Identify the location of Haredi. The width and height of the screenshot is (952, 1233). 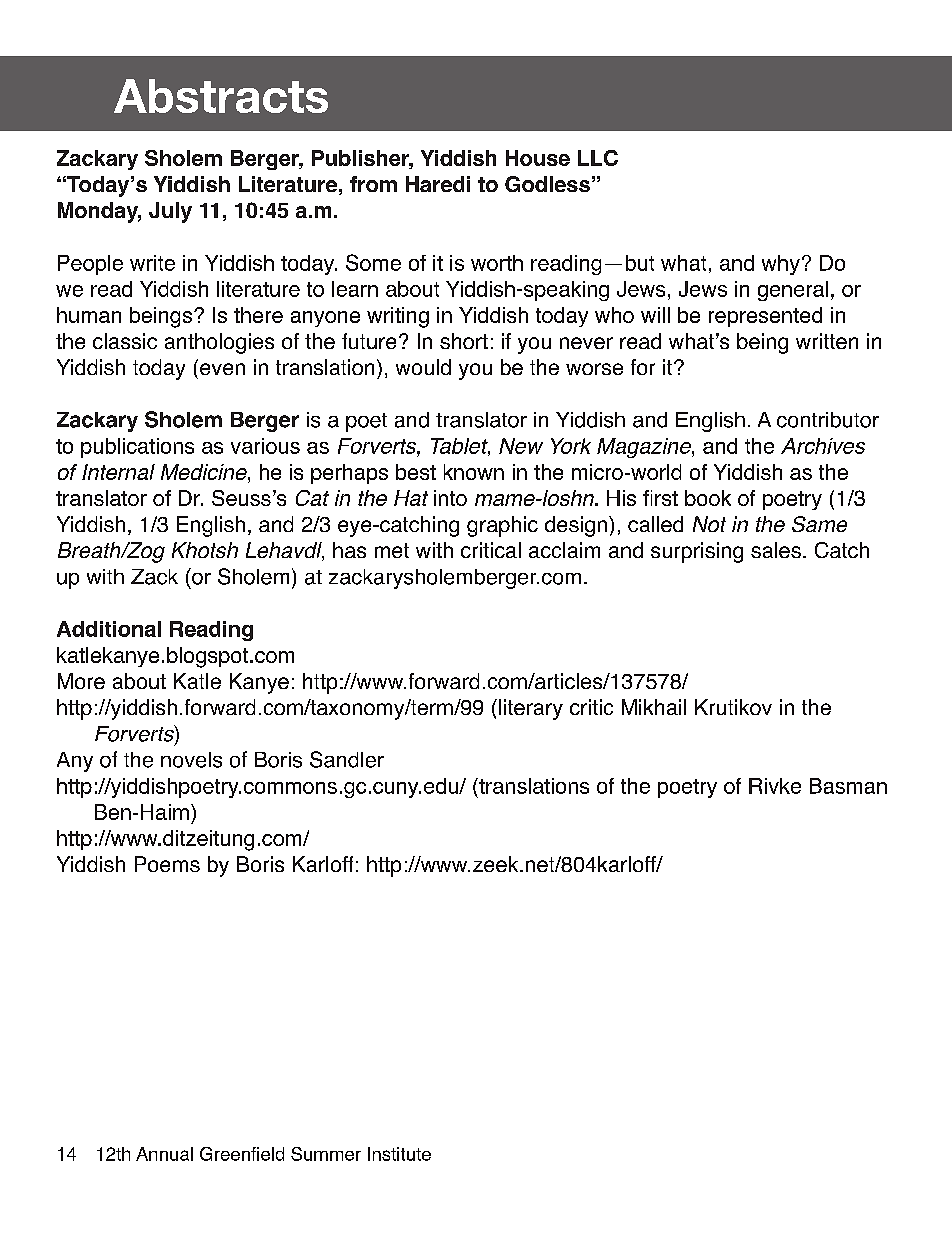
(438, 184).
